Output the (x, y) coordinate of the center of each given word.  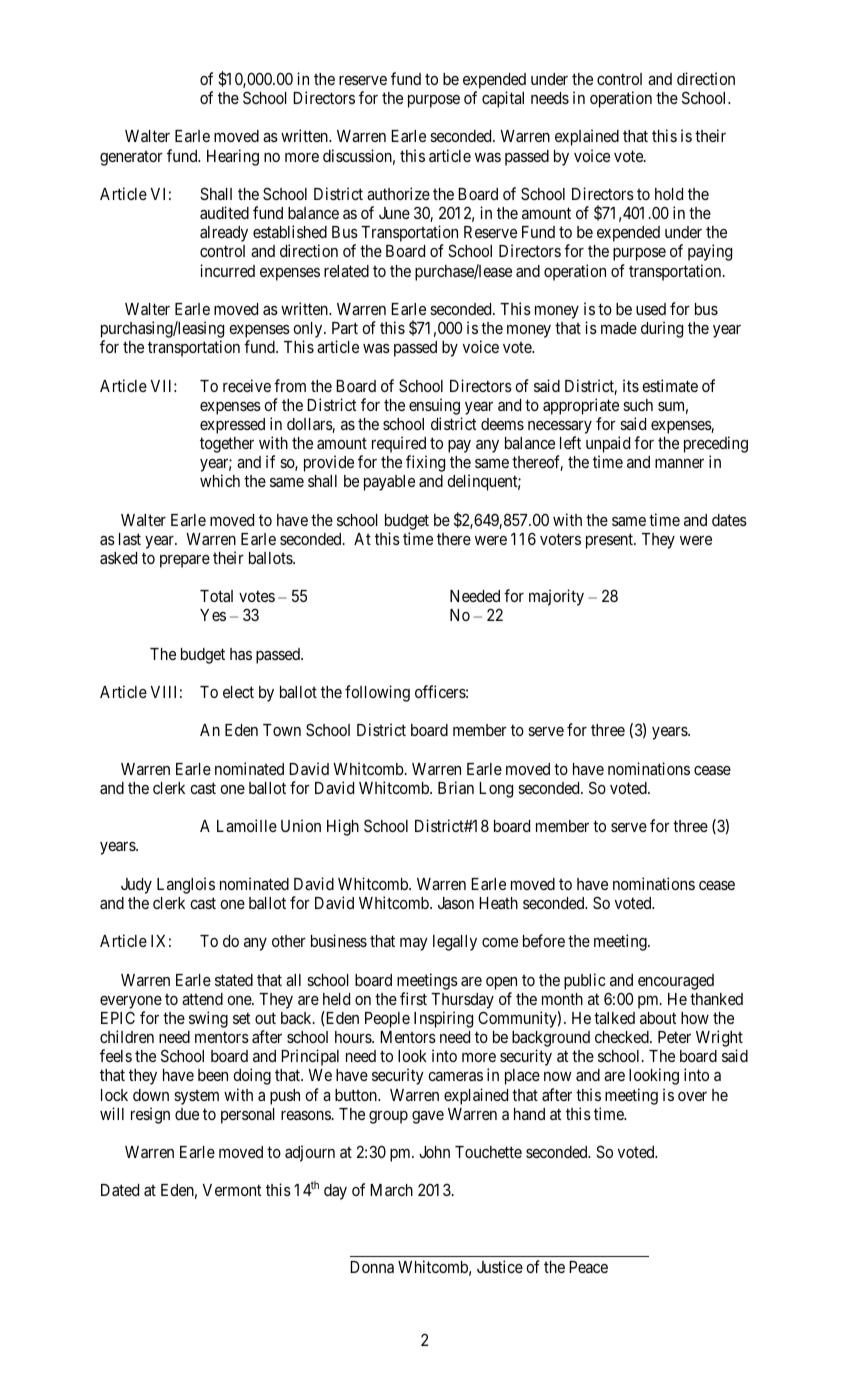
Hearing (233, 157)
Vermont (232, 1190)
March (391, 1190)
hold (669, 194)
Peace (588, 1267)
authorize (398, 193)
